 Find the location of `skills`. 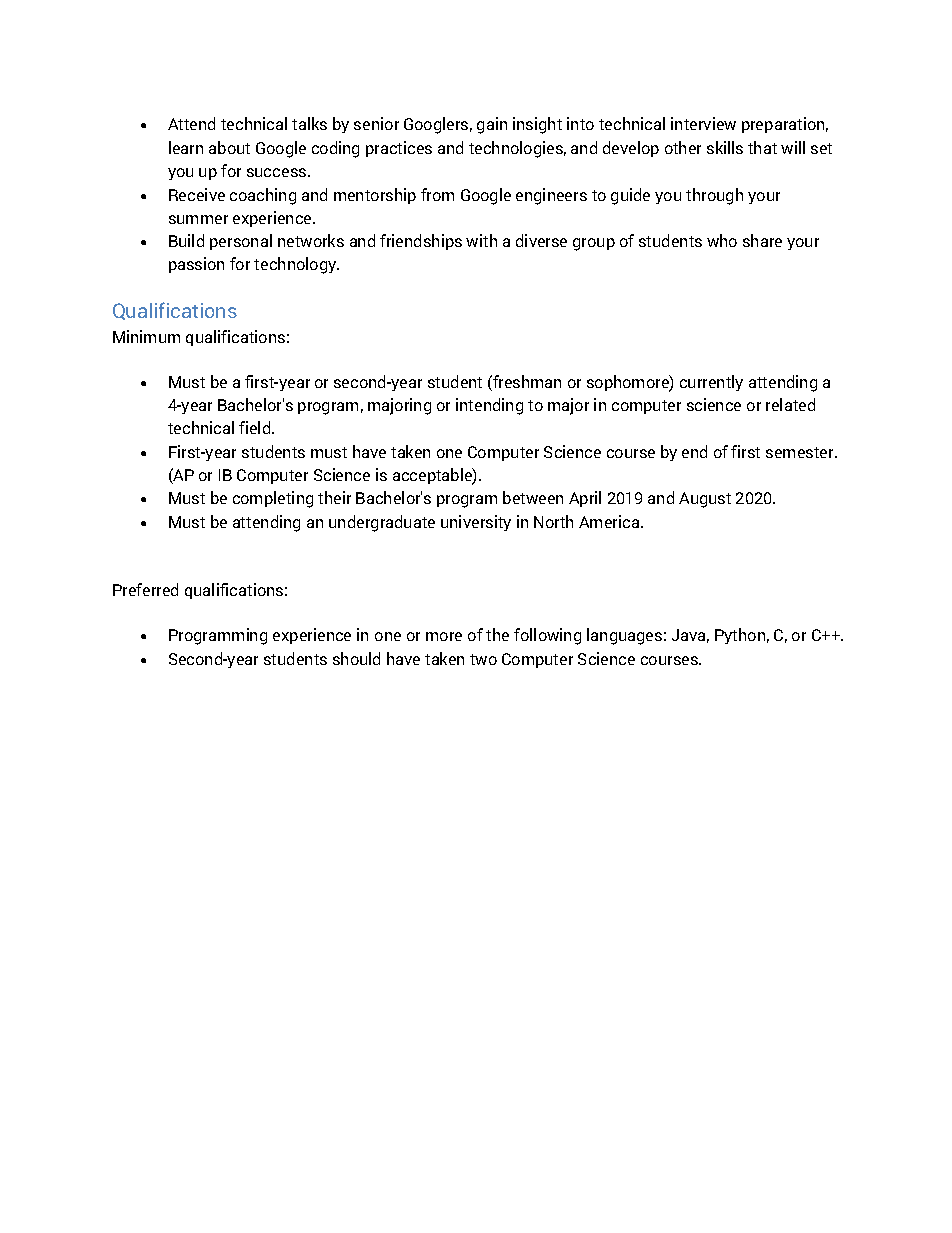

skills is located at coordinates (725, 147).
